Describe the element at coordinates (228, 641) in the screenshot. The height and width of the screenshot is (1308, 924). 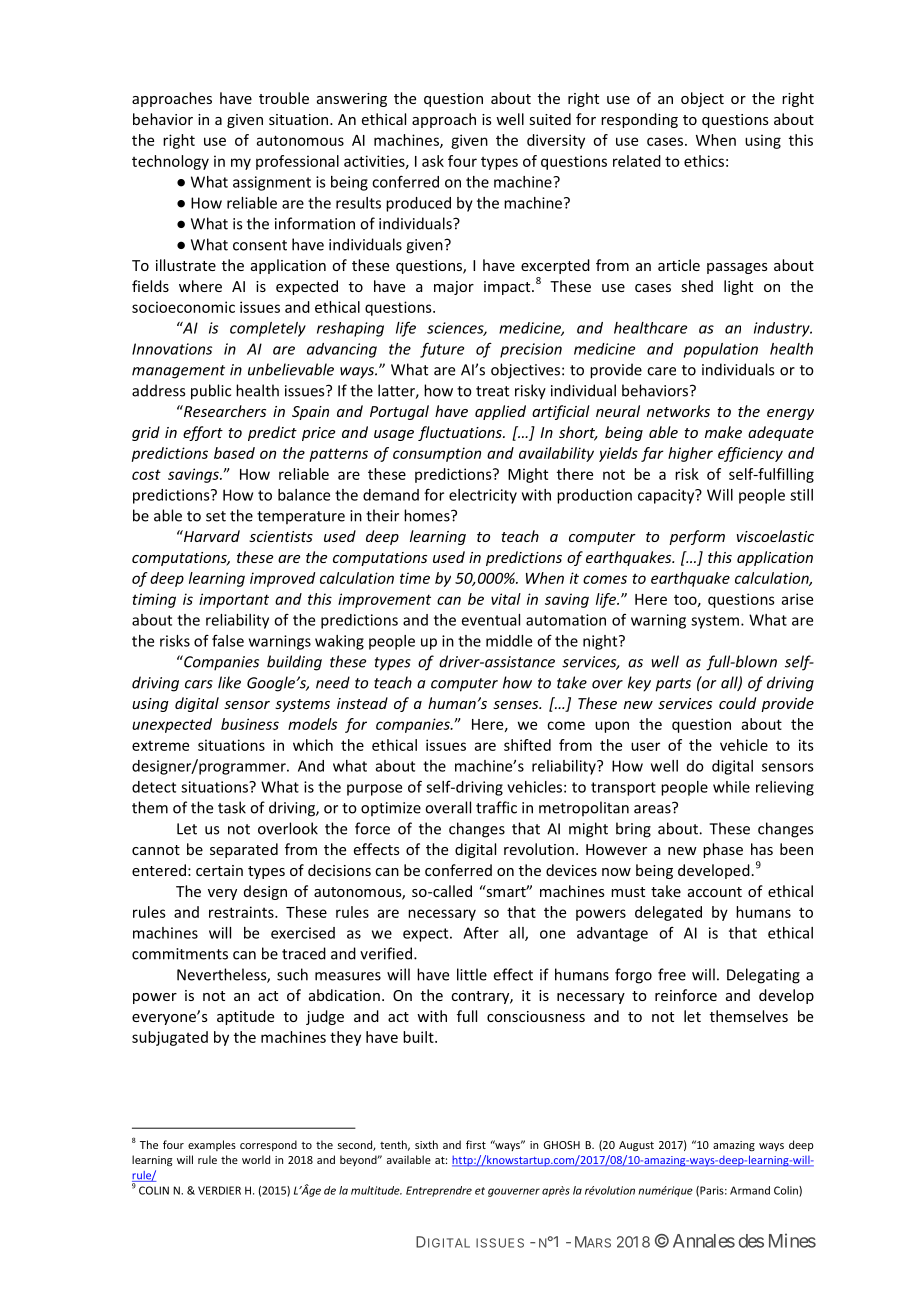
I see `false` at that location.
